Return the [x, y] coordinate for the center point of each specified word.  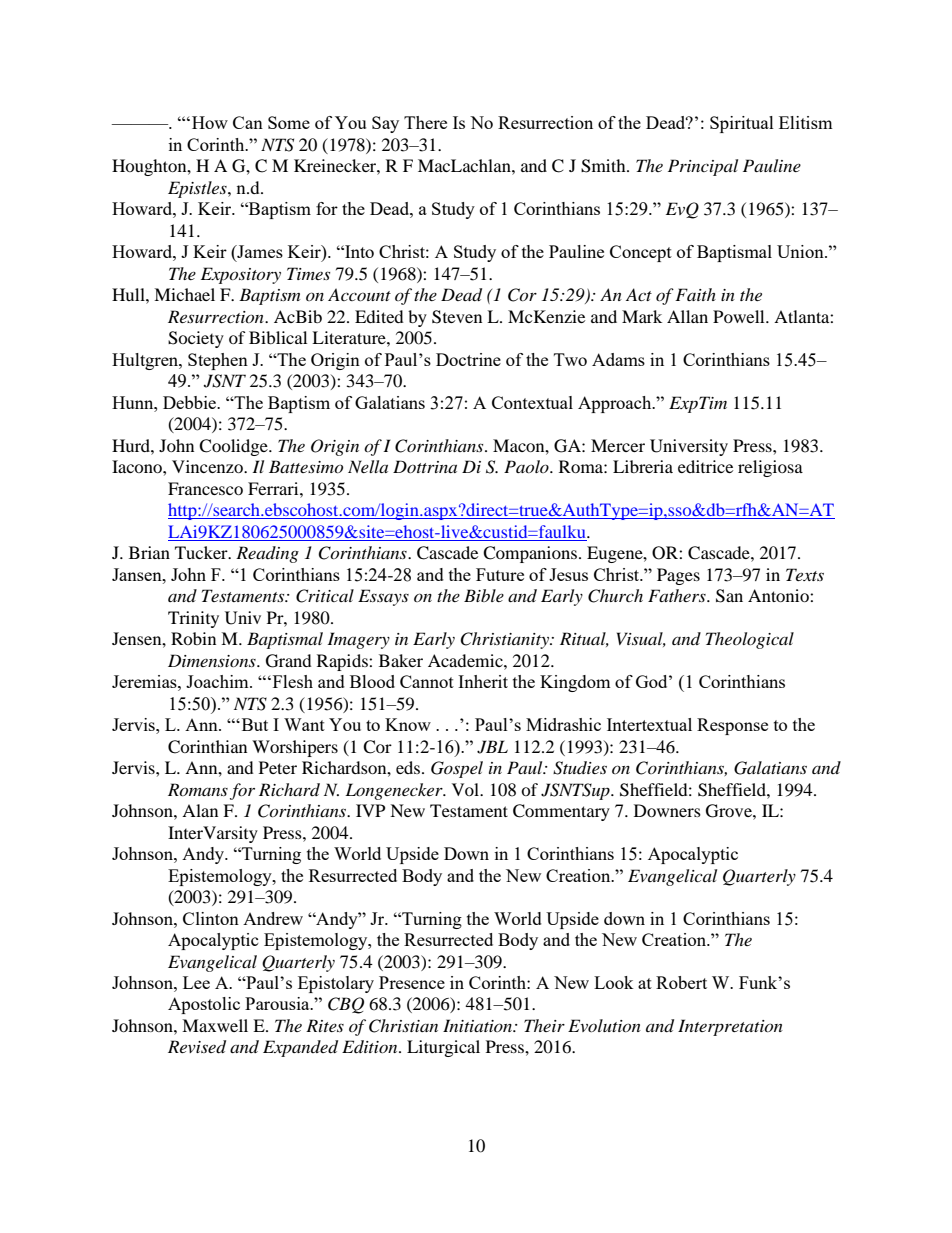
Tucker [202, 552]
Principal [703, 167]
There [425, 122]
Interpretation [730, 1027]
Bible [484, 595]
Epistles [198, 189]
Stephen [218, 361]
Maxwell [215, 1025]
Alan [200, 810]
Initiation [479, 1025]
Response [732, 726]
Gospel [457, 769]
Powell [740, 316]
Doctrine [468, 359]
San [729, 596]
